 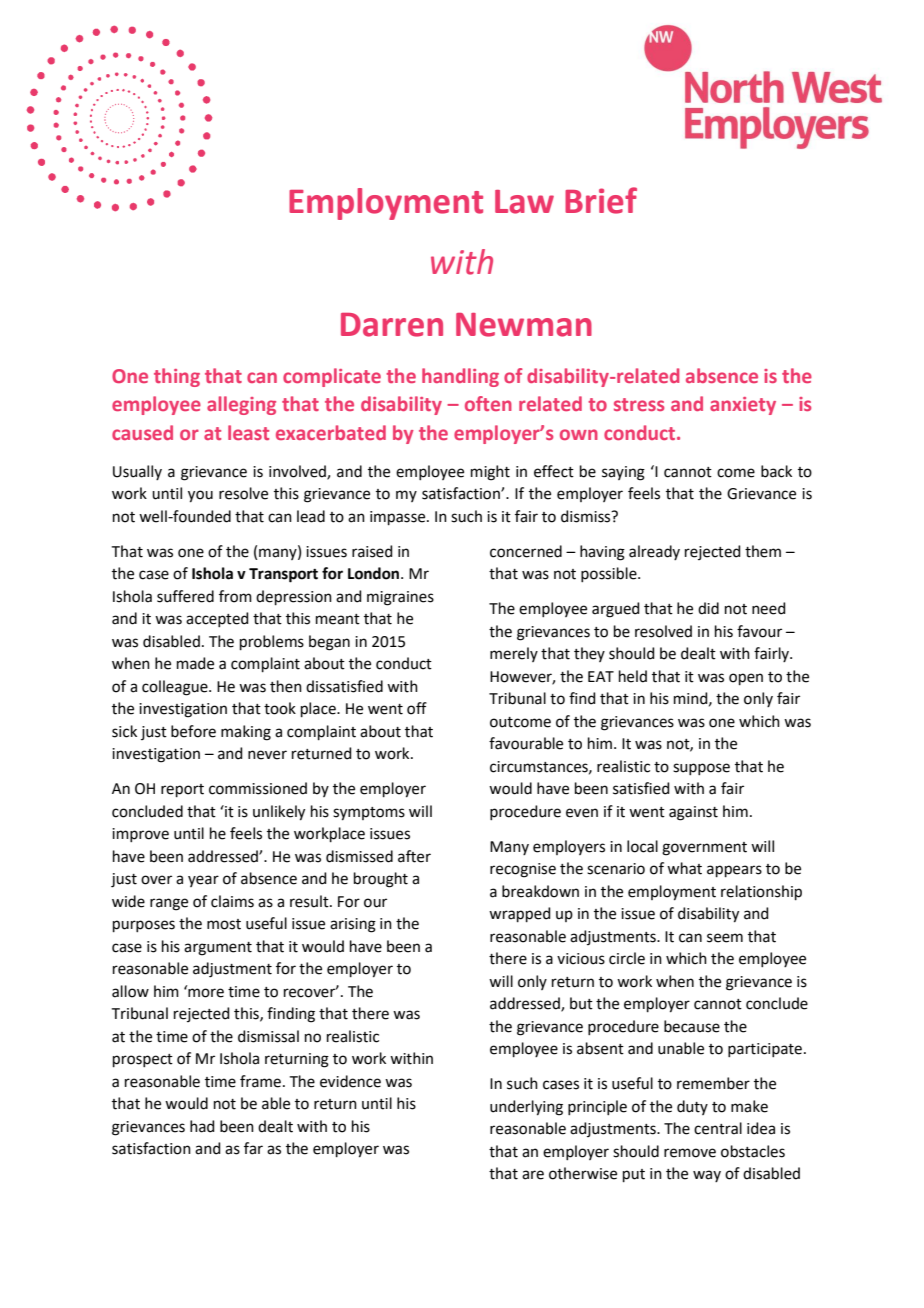 I want to click on off, so click(x=417, y=708).
